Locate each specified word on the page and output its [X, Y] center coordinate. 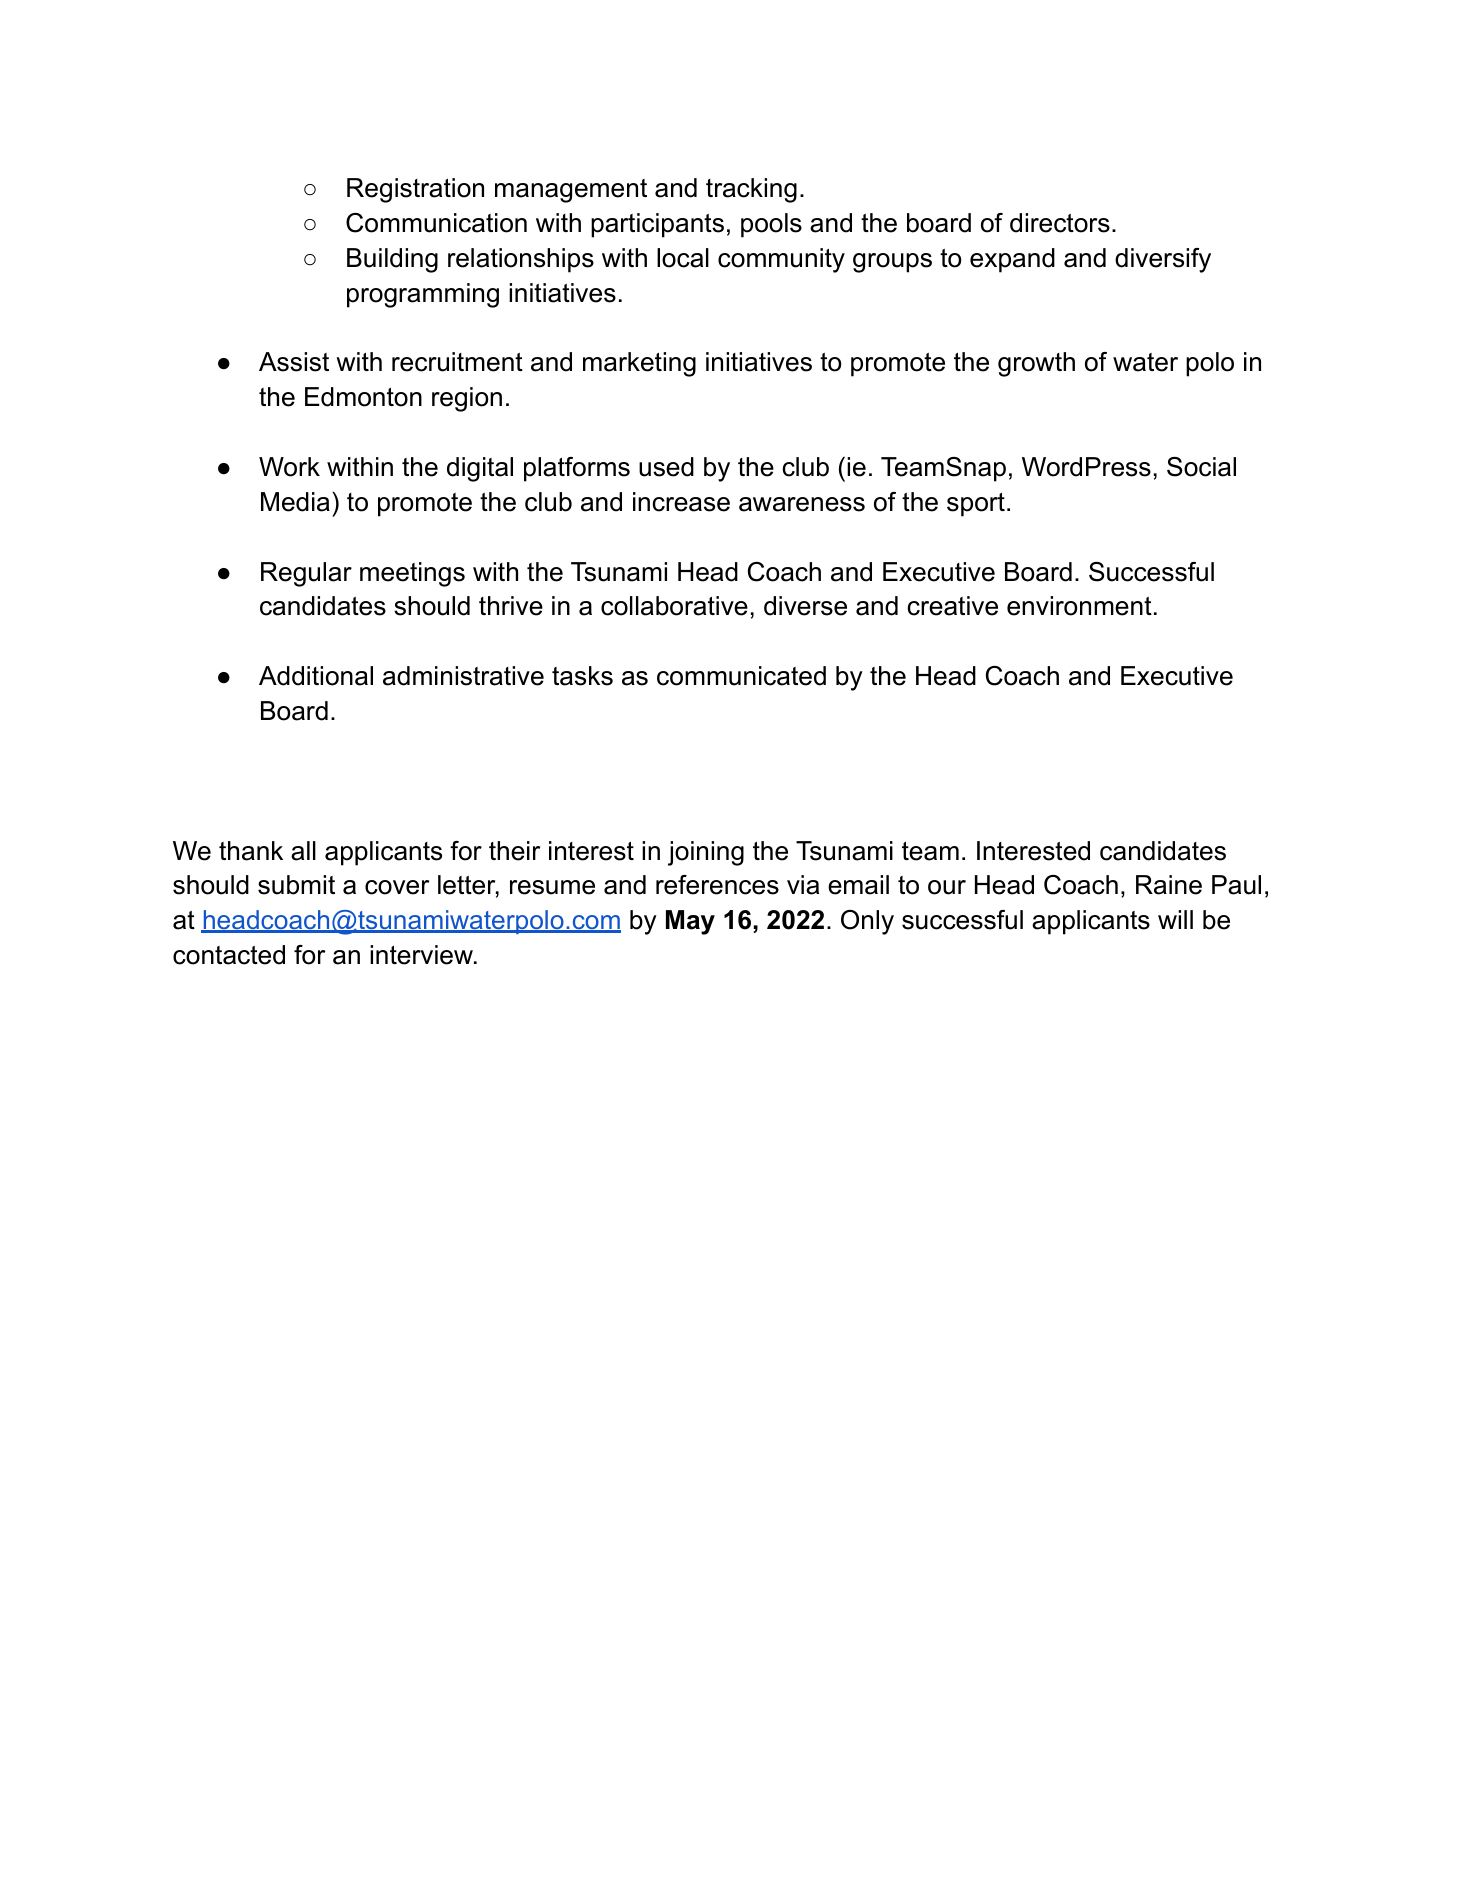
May [690, 922]
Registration [415, 190]
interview [422, 955]
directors [1060, 223]
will [1175, 919]
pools [771, 225]
